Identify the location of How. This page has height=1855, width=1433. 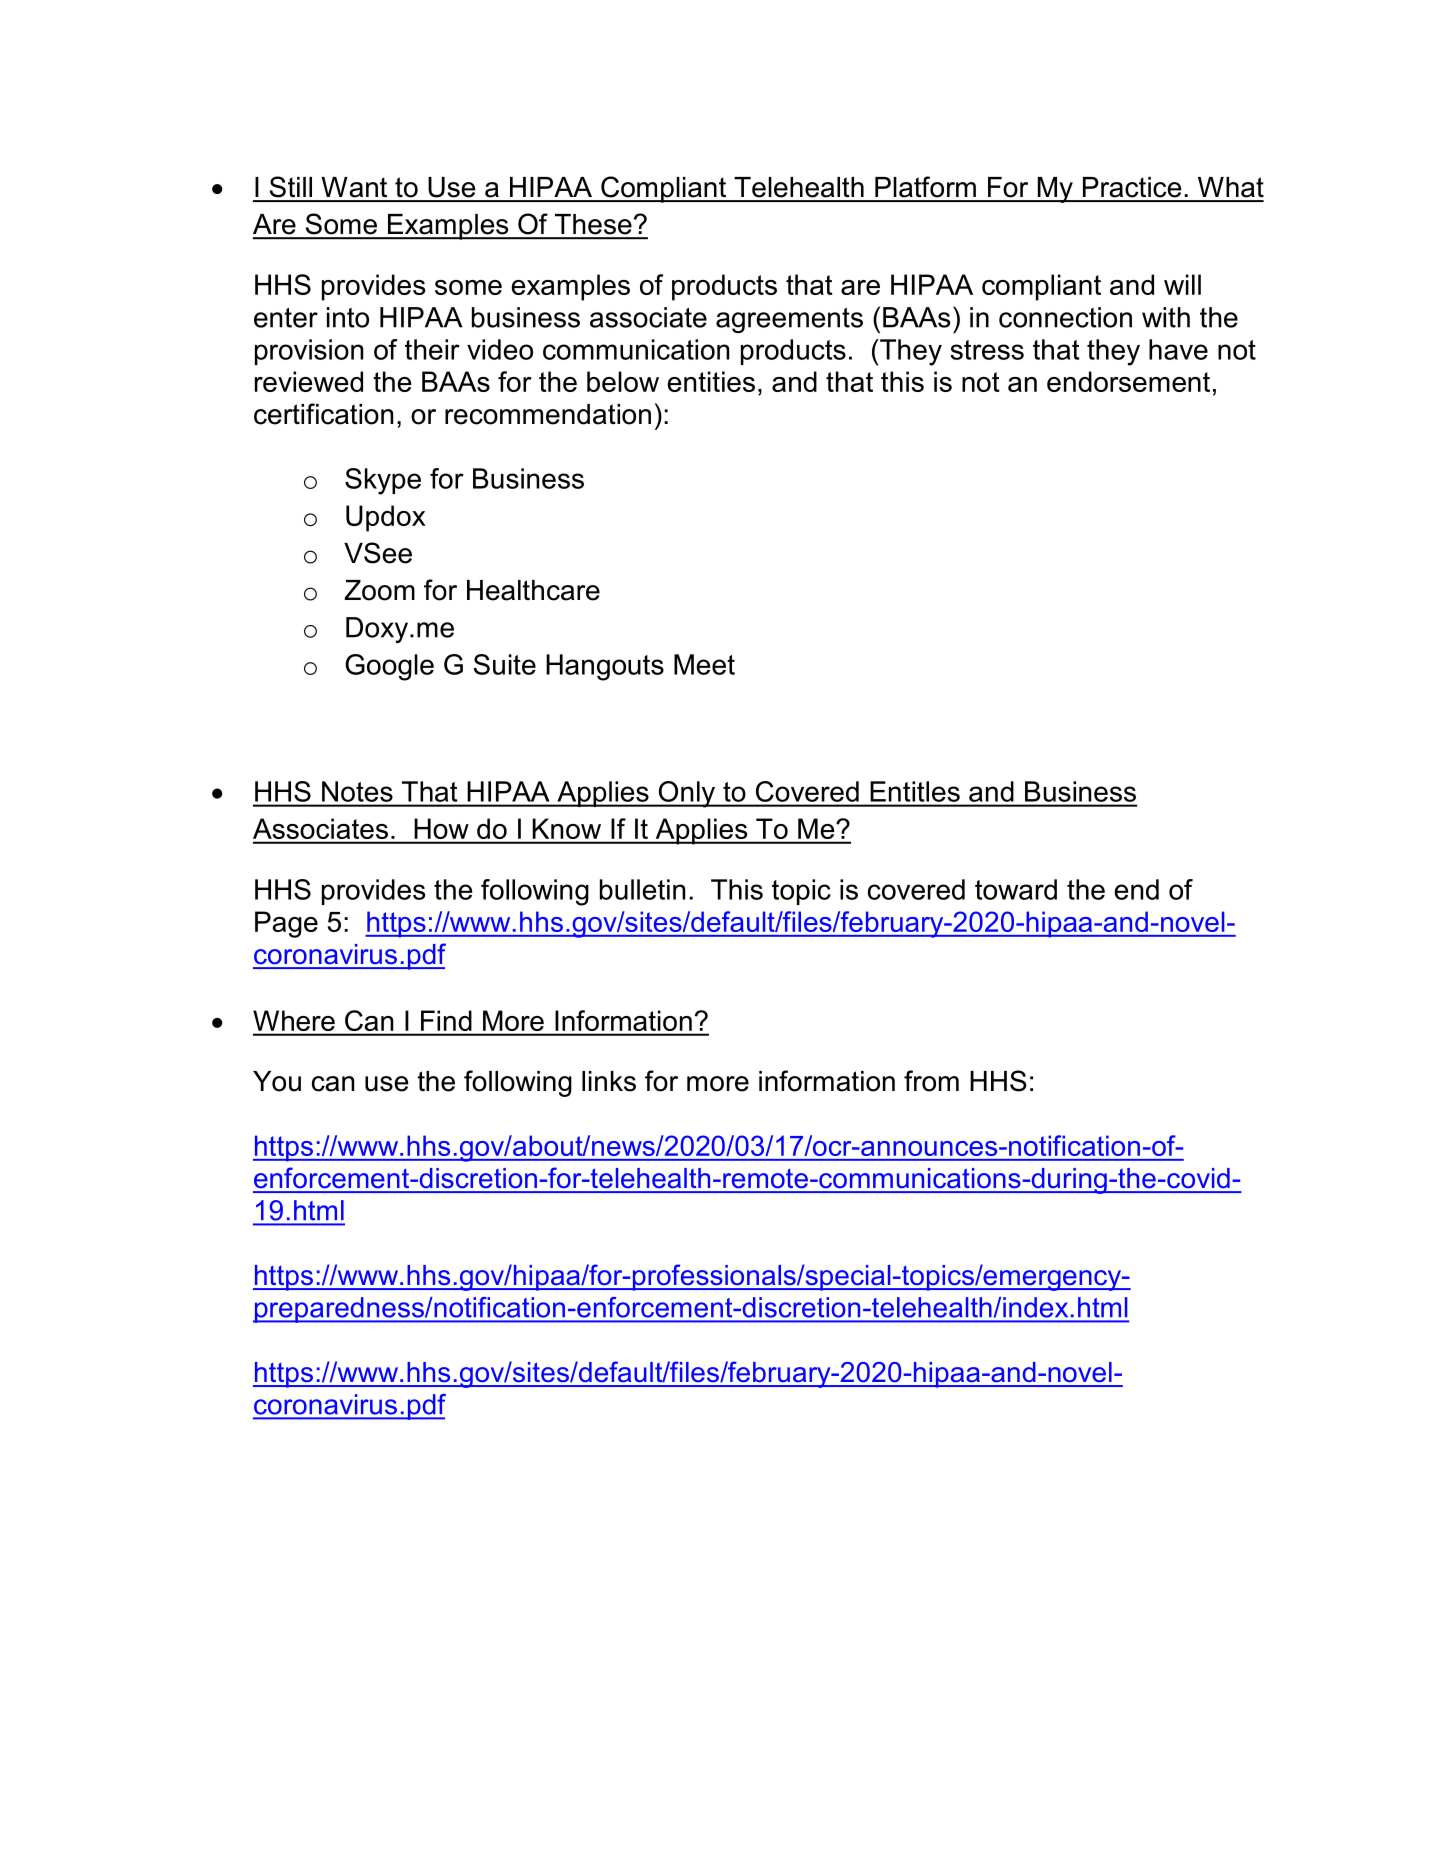
(442, 828).
